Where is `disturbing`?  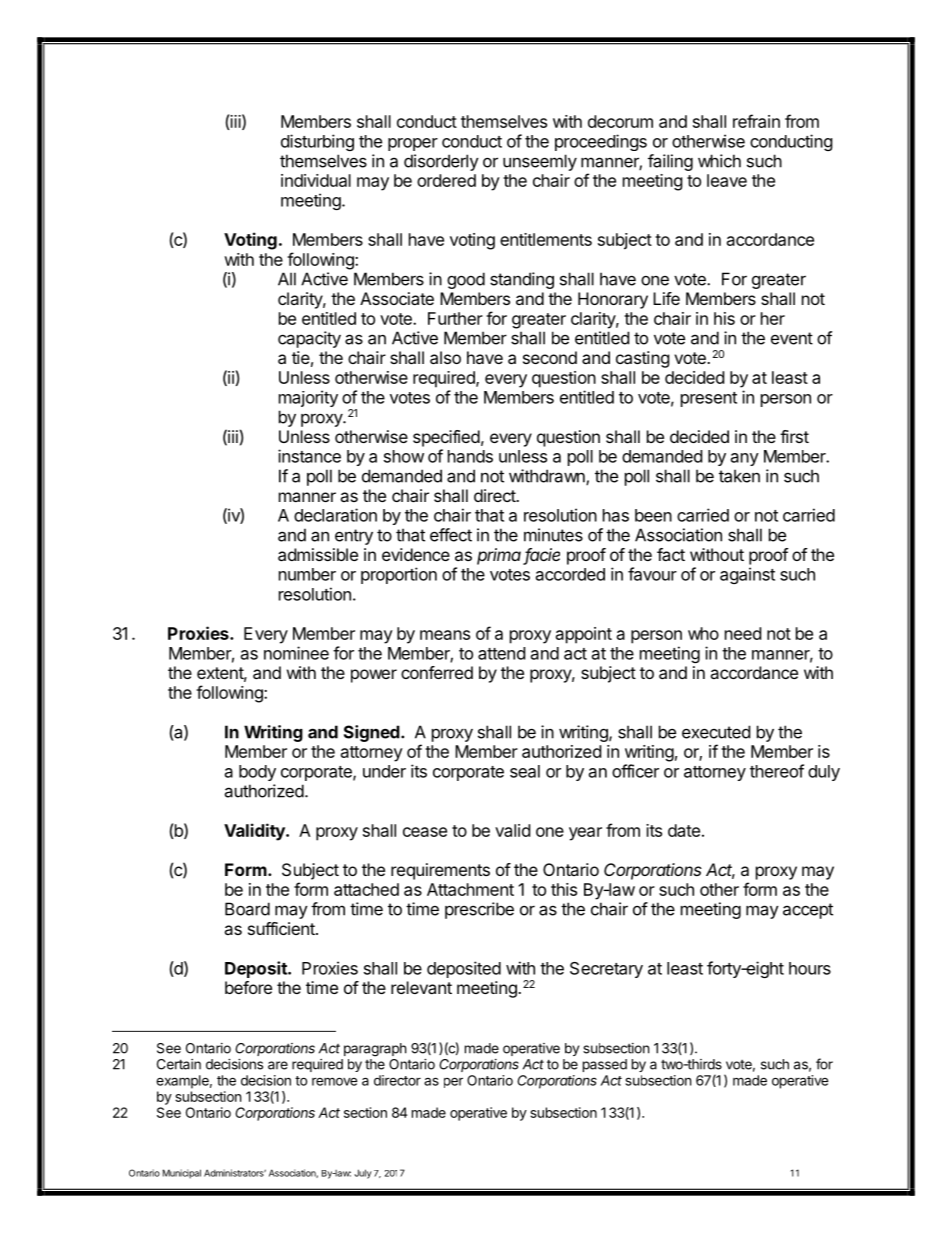 disturbing is located at coordinates (317, 142).
